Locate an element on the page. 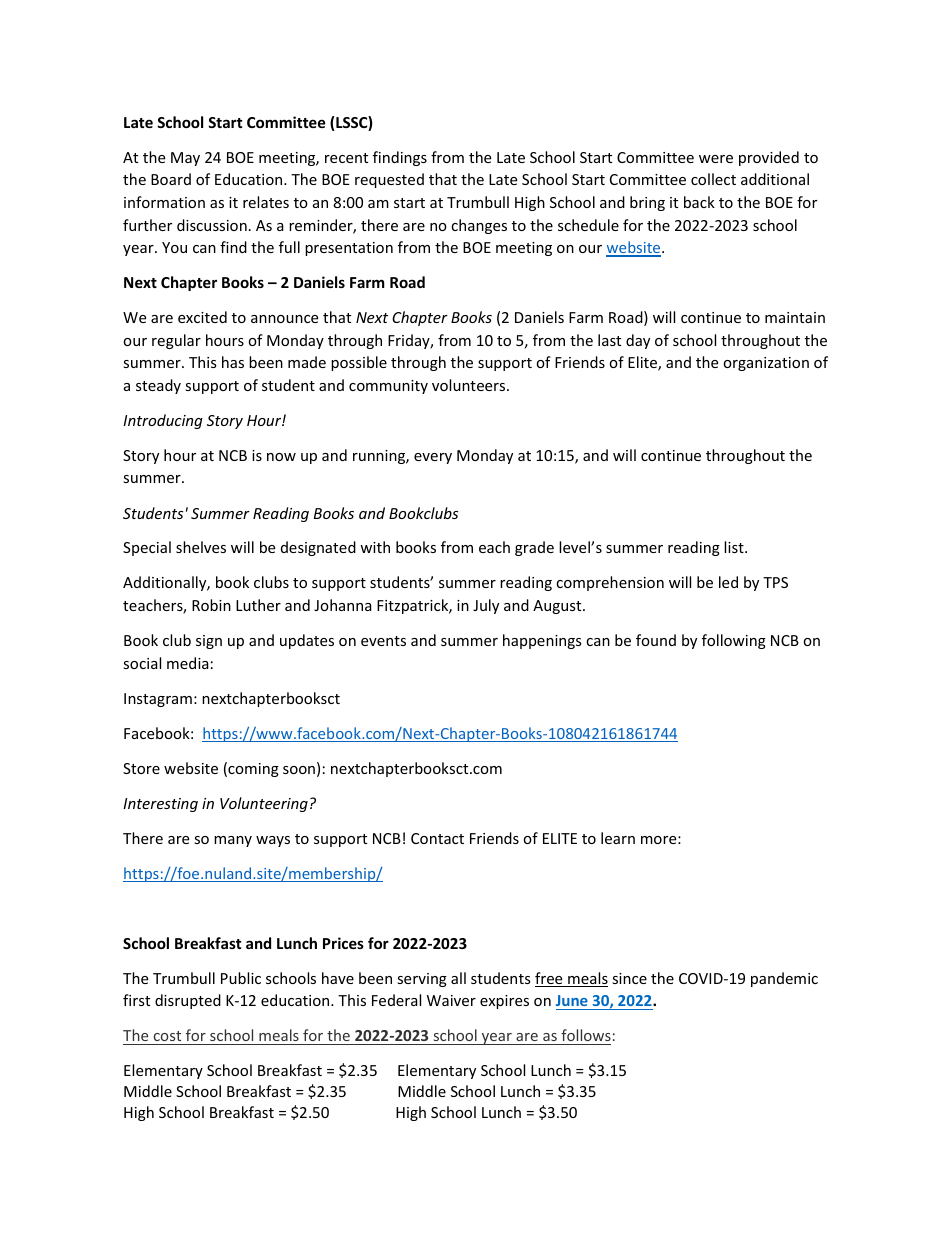  Waiver is located at coordinates (451, 1000).
